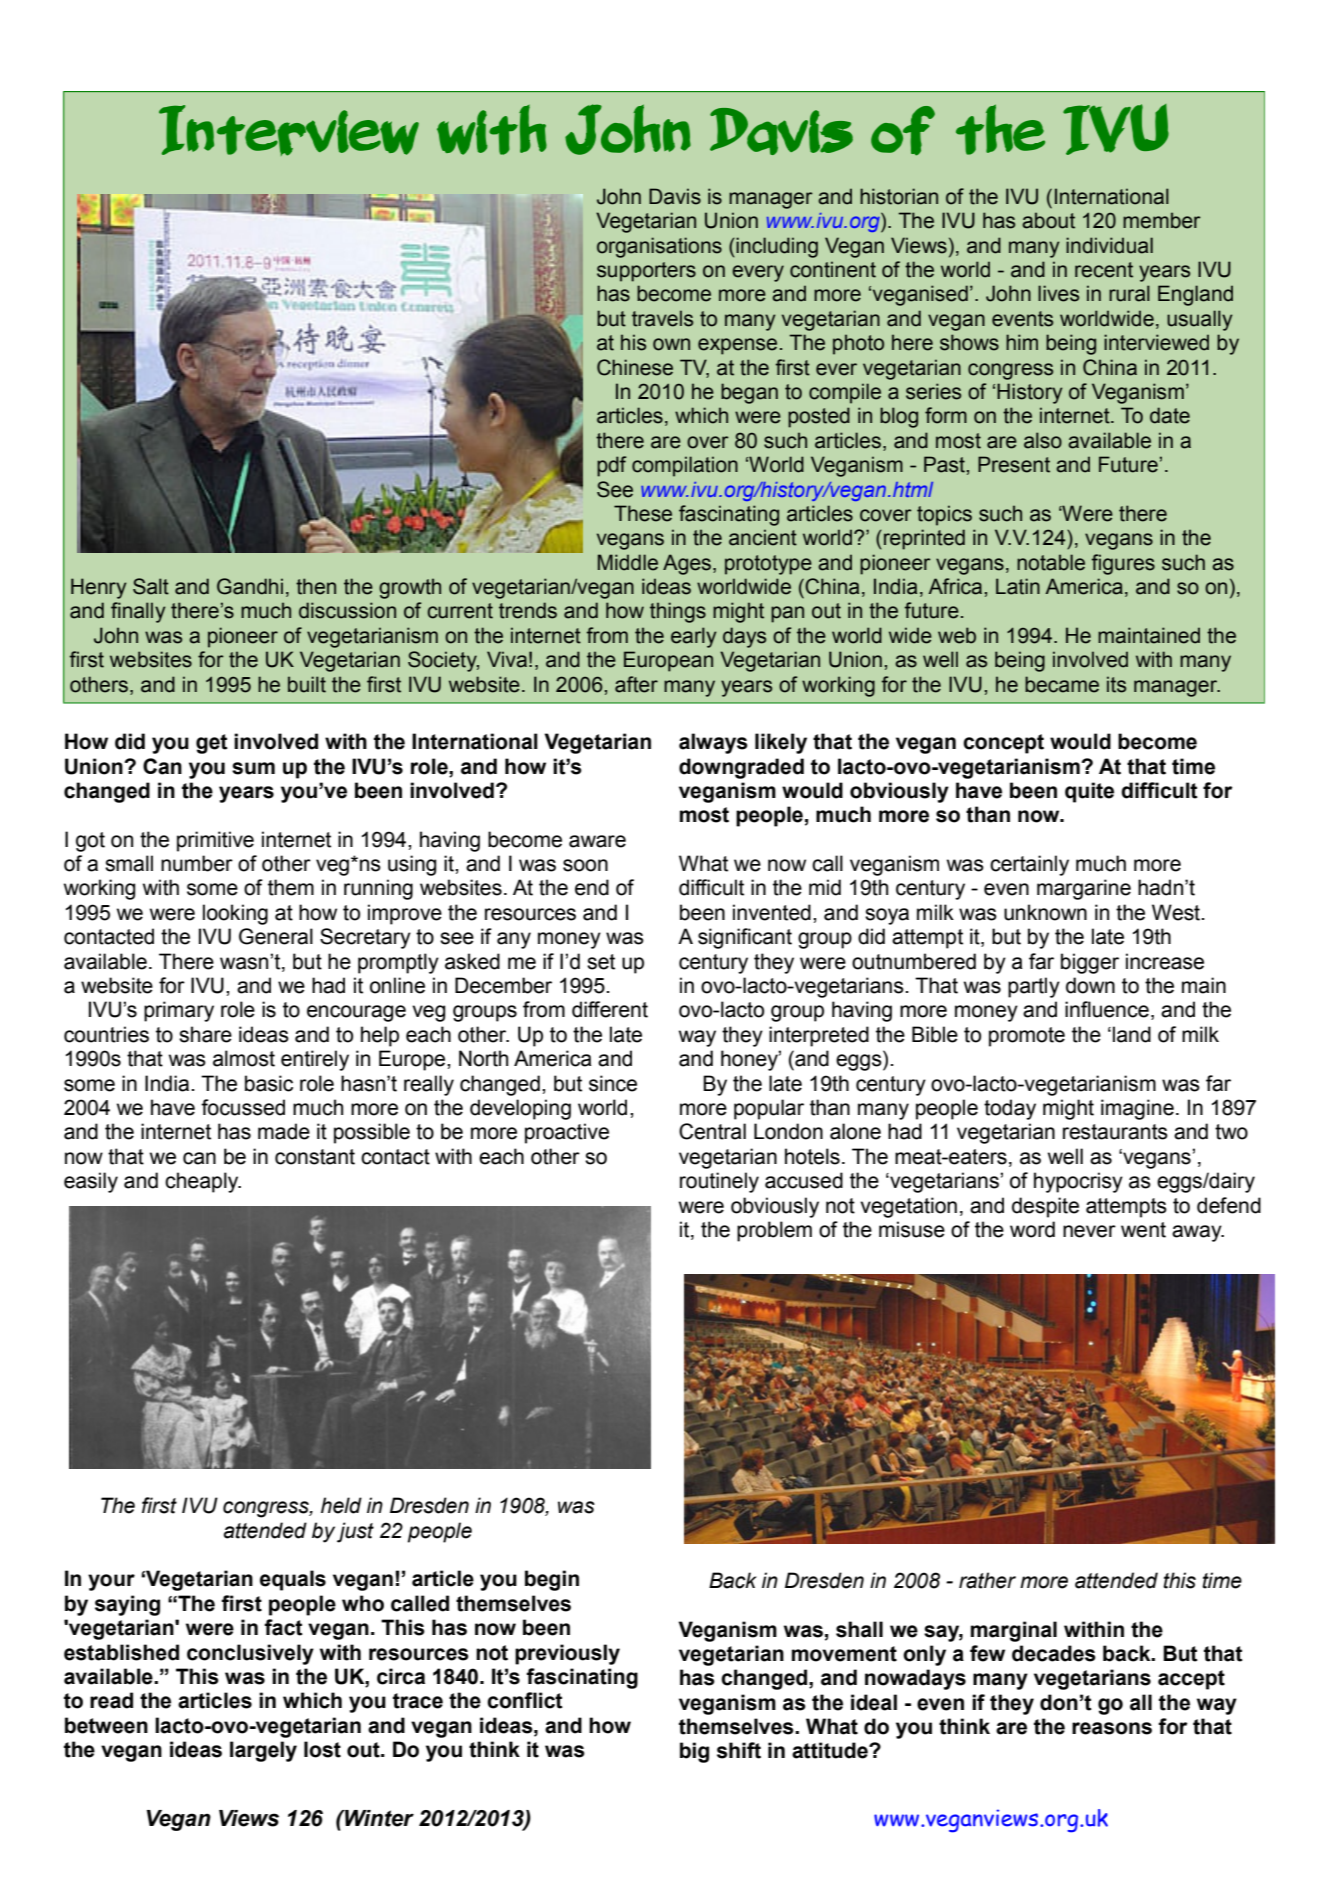  What do you see at coordinates (253, 768) in the screenshot?
I see `sum` at bounding box center [253, 768].
